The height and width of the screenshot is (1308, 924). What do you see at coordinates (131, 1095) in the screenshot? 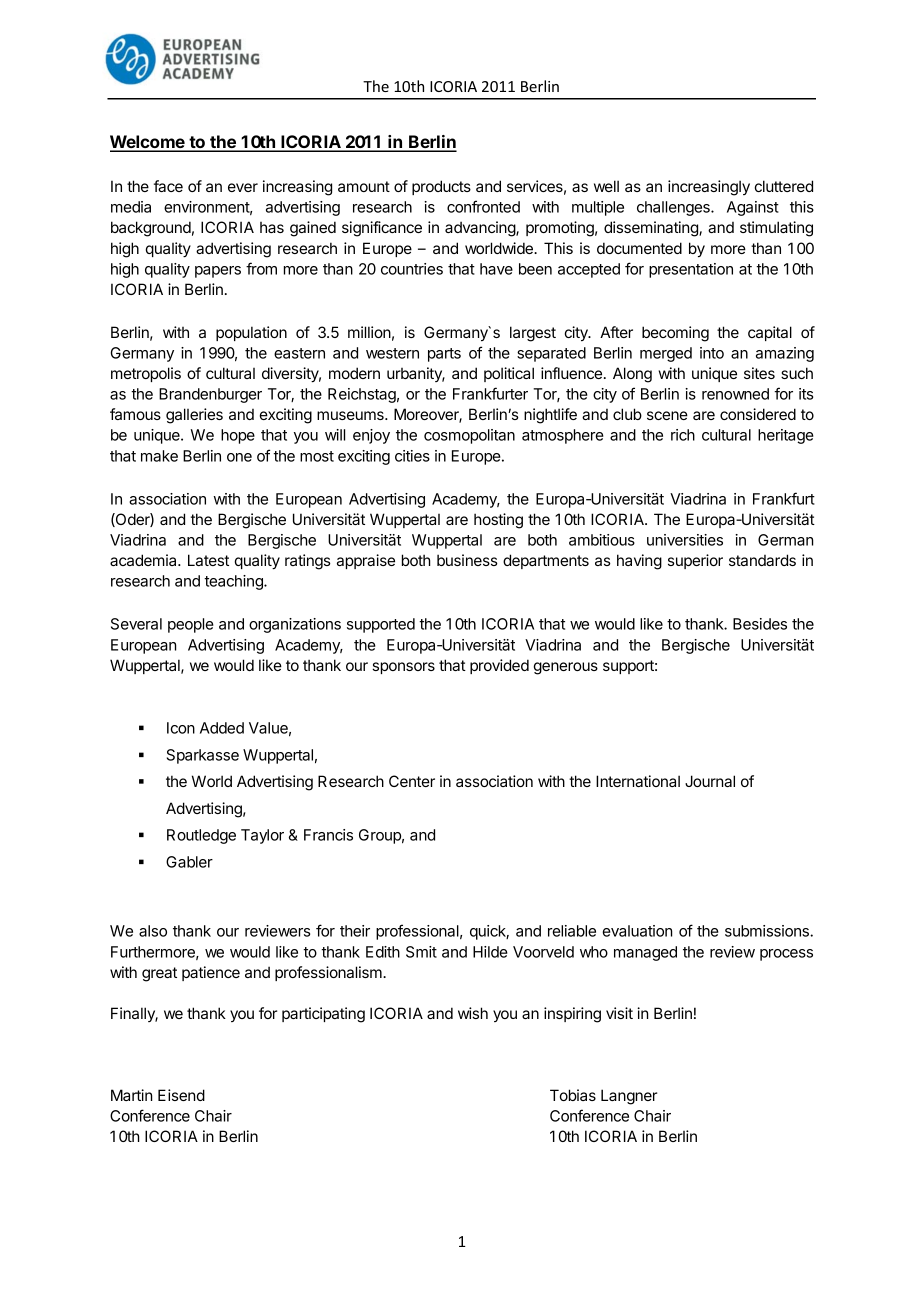
I see `Martin` at bounding box center [131, 1095].
